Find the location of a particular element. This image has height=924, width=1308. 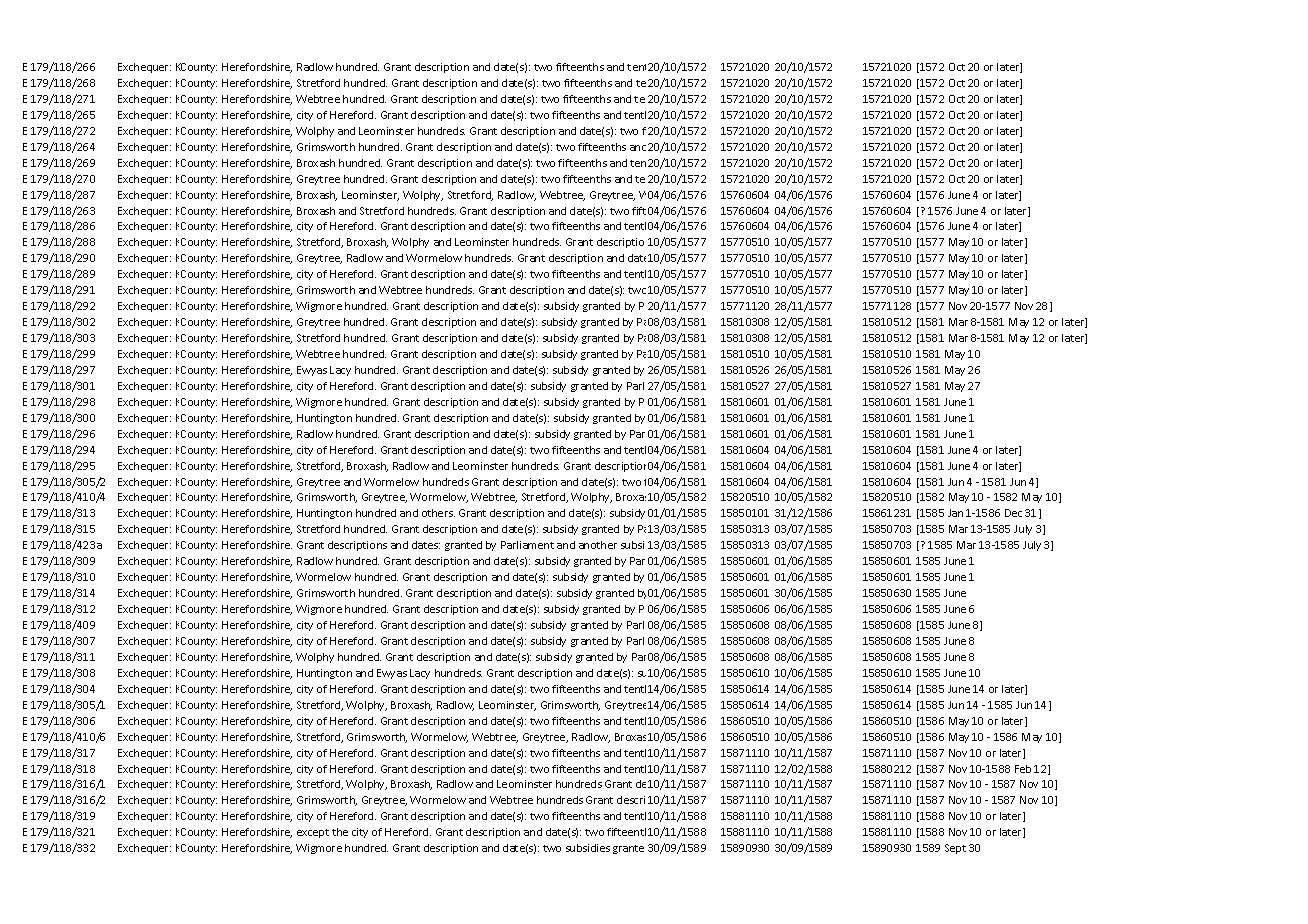

except is located at coordinates (313, 833).
